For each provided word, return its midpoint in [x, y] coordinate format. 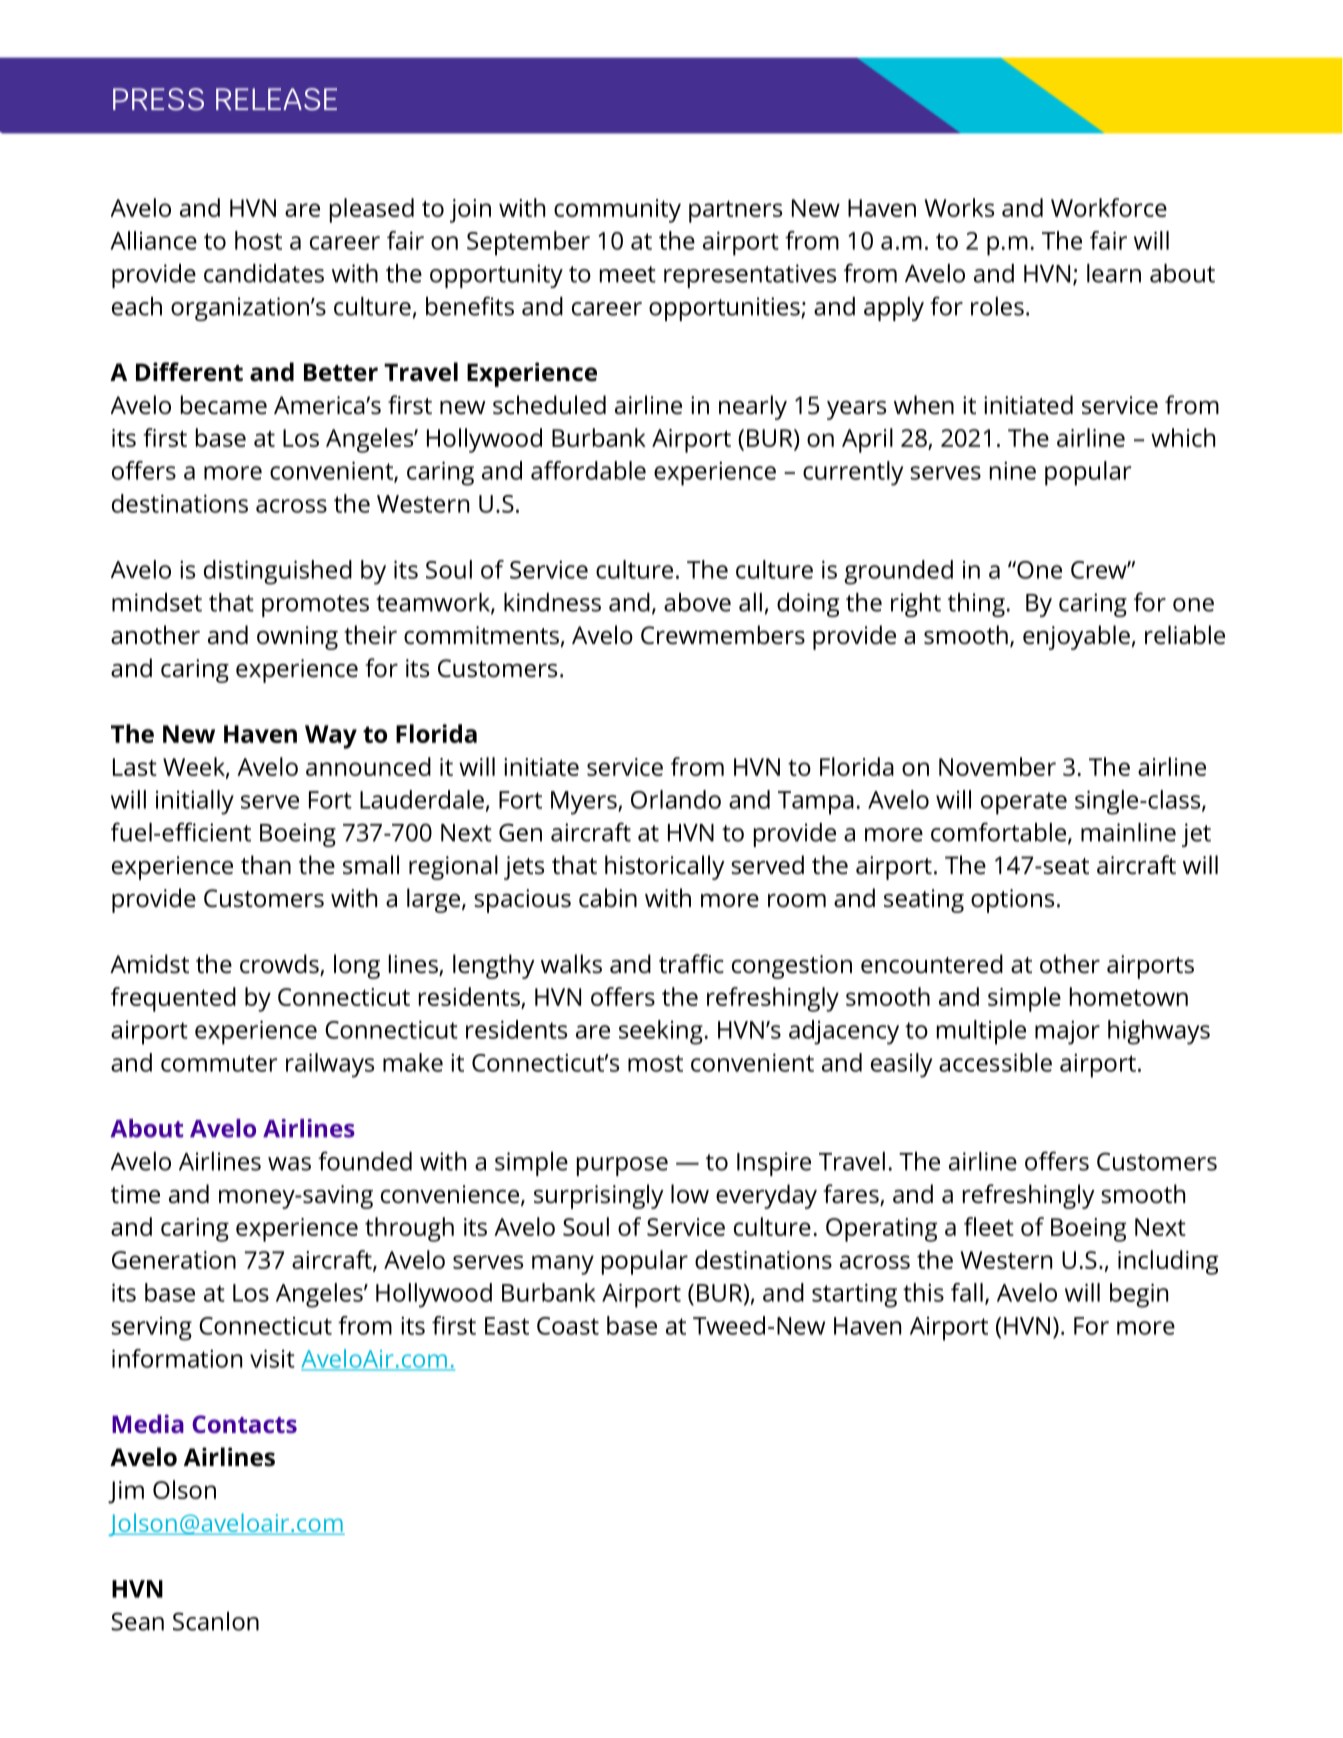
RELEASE [276, 99]
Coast [568, 1326]
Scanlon [216, 1621]
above [697, 602]
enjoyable [1076, 637]
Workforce [1109, 207]
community [617, 211]
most [655, 1063]
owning [297, 638]
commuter [219, 1063]
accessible [995, 1062]
